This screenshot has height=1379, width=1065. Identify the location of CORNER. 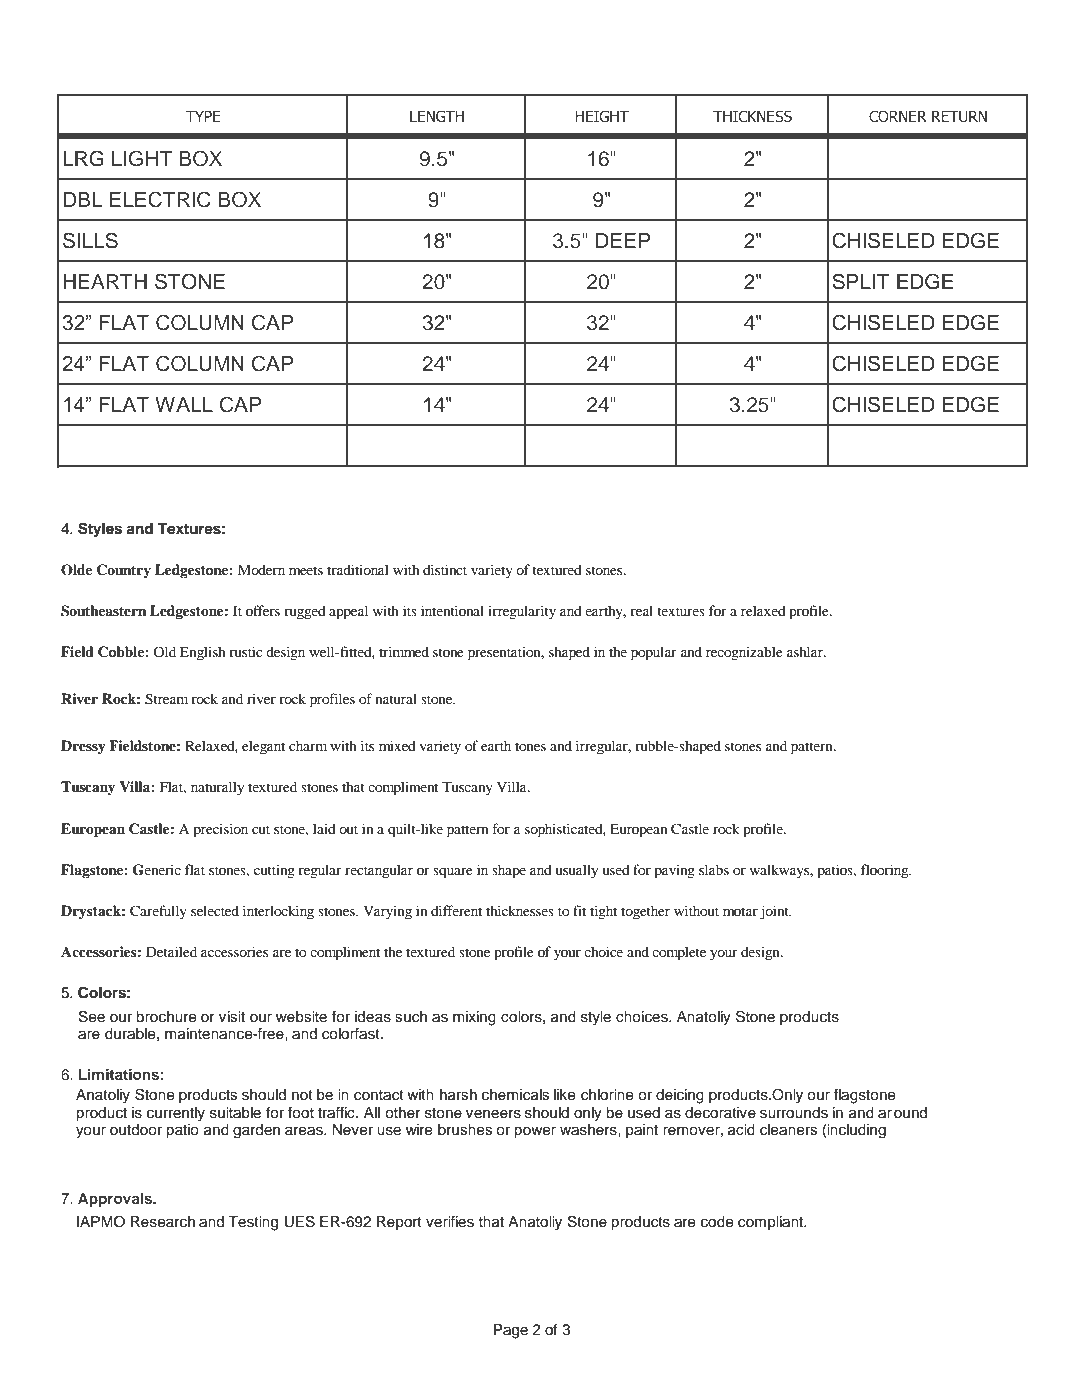
(898, 116).
